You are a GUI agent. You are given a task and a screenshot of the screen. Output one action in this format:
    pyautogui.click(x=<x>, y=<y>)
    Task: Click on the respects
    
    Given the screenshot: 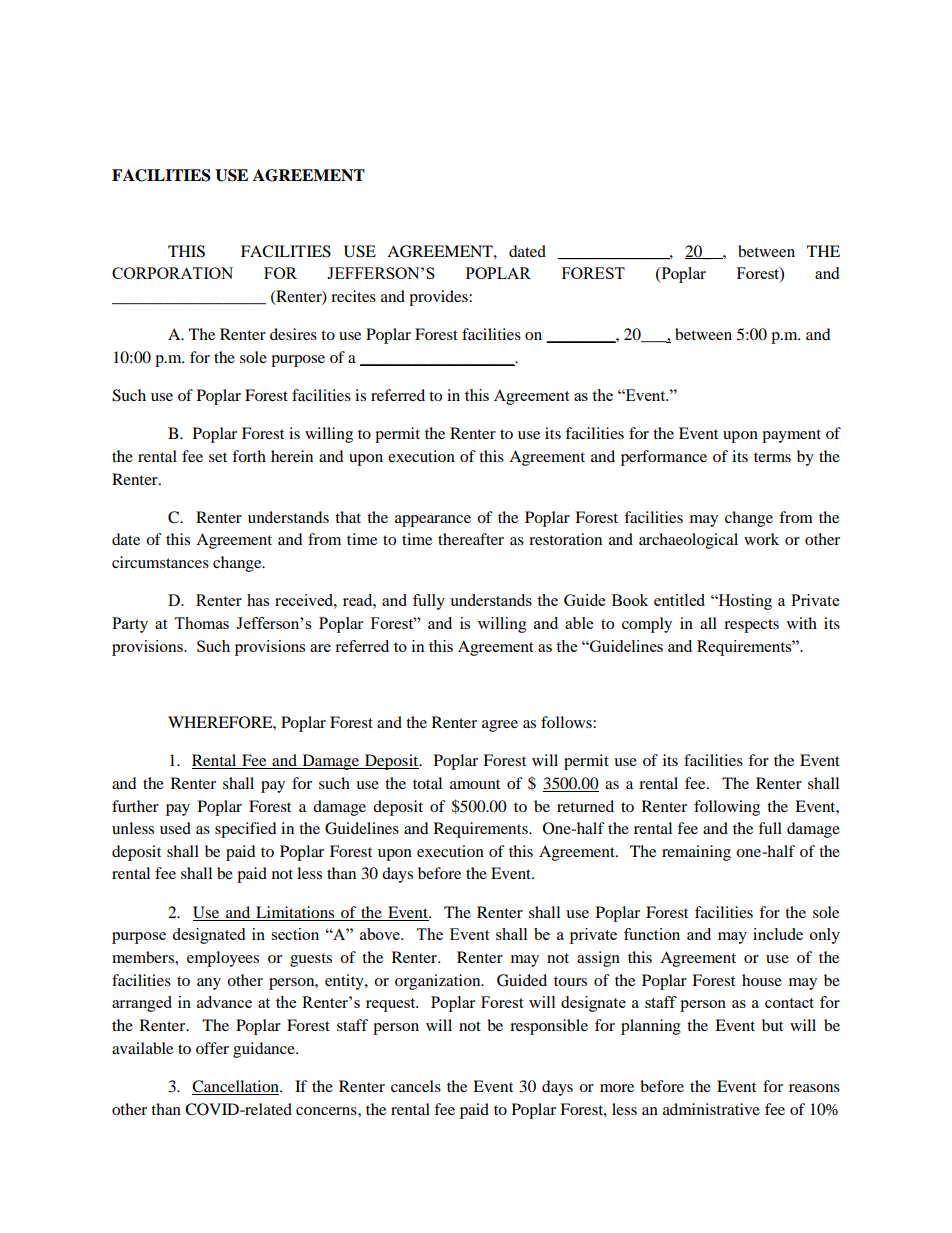 What is the action you would take?
    pyautogui.click(x=751, y=626)
